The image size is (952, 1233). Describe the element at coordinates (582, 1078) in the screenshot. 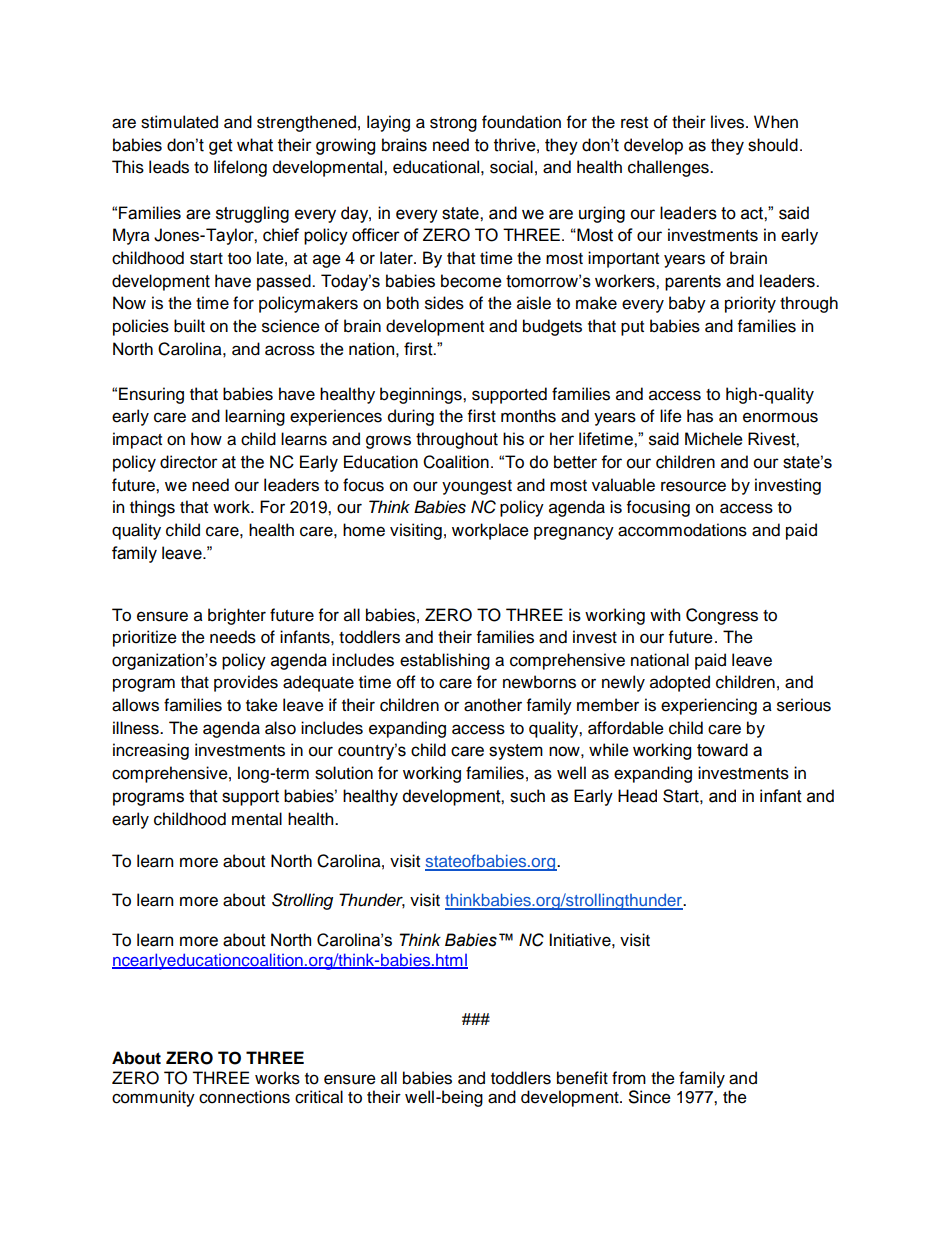

I see `benefit` at that location.
